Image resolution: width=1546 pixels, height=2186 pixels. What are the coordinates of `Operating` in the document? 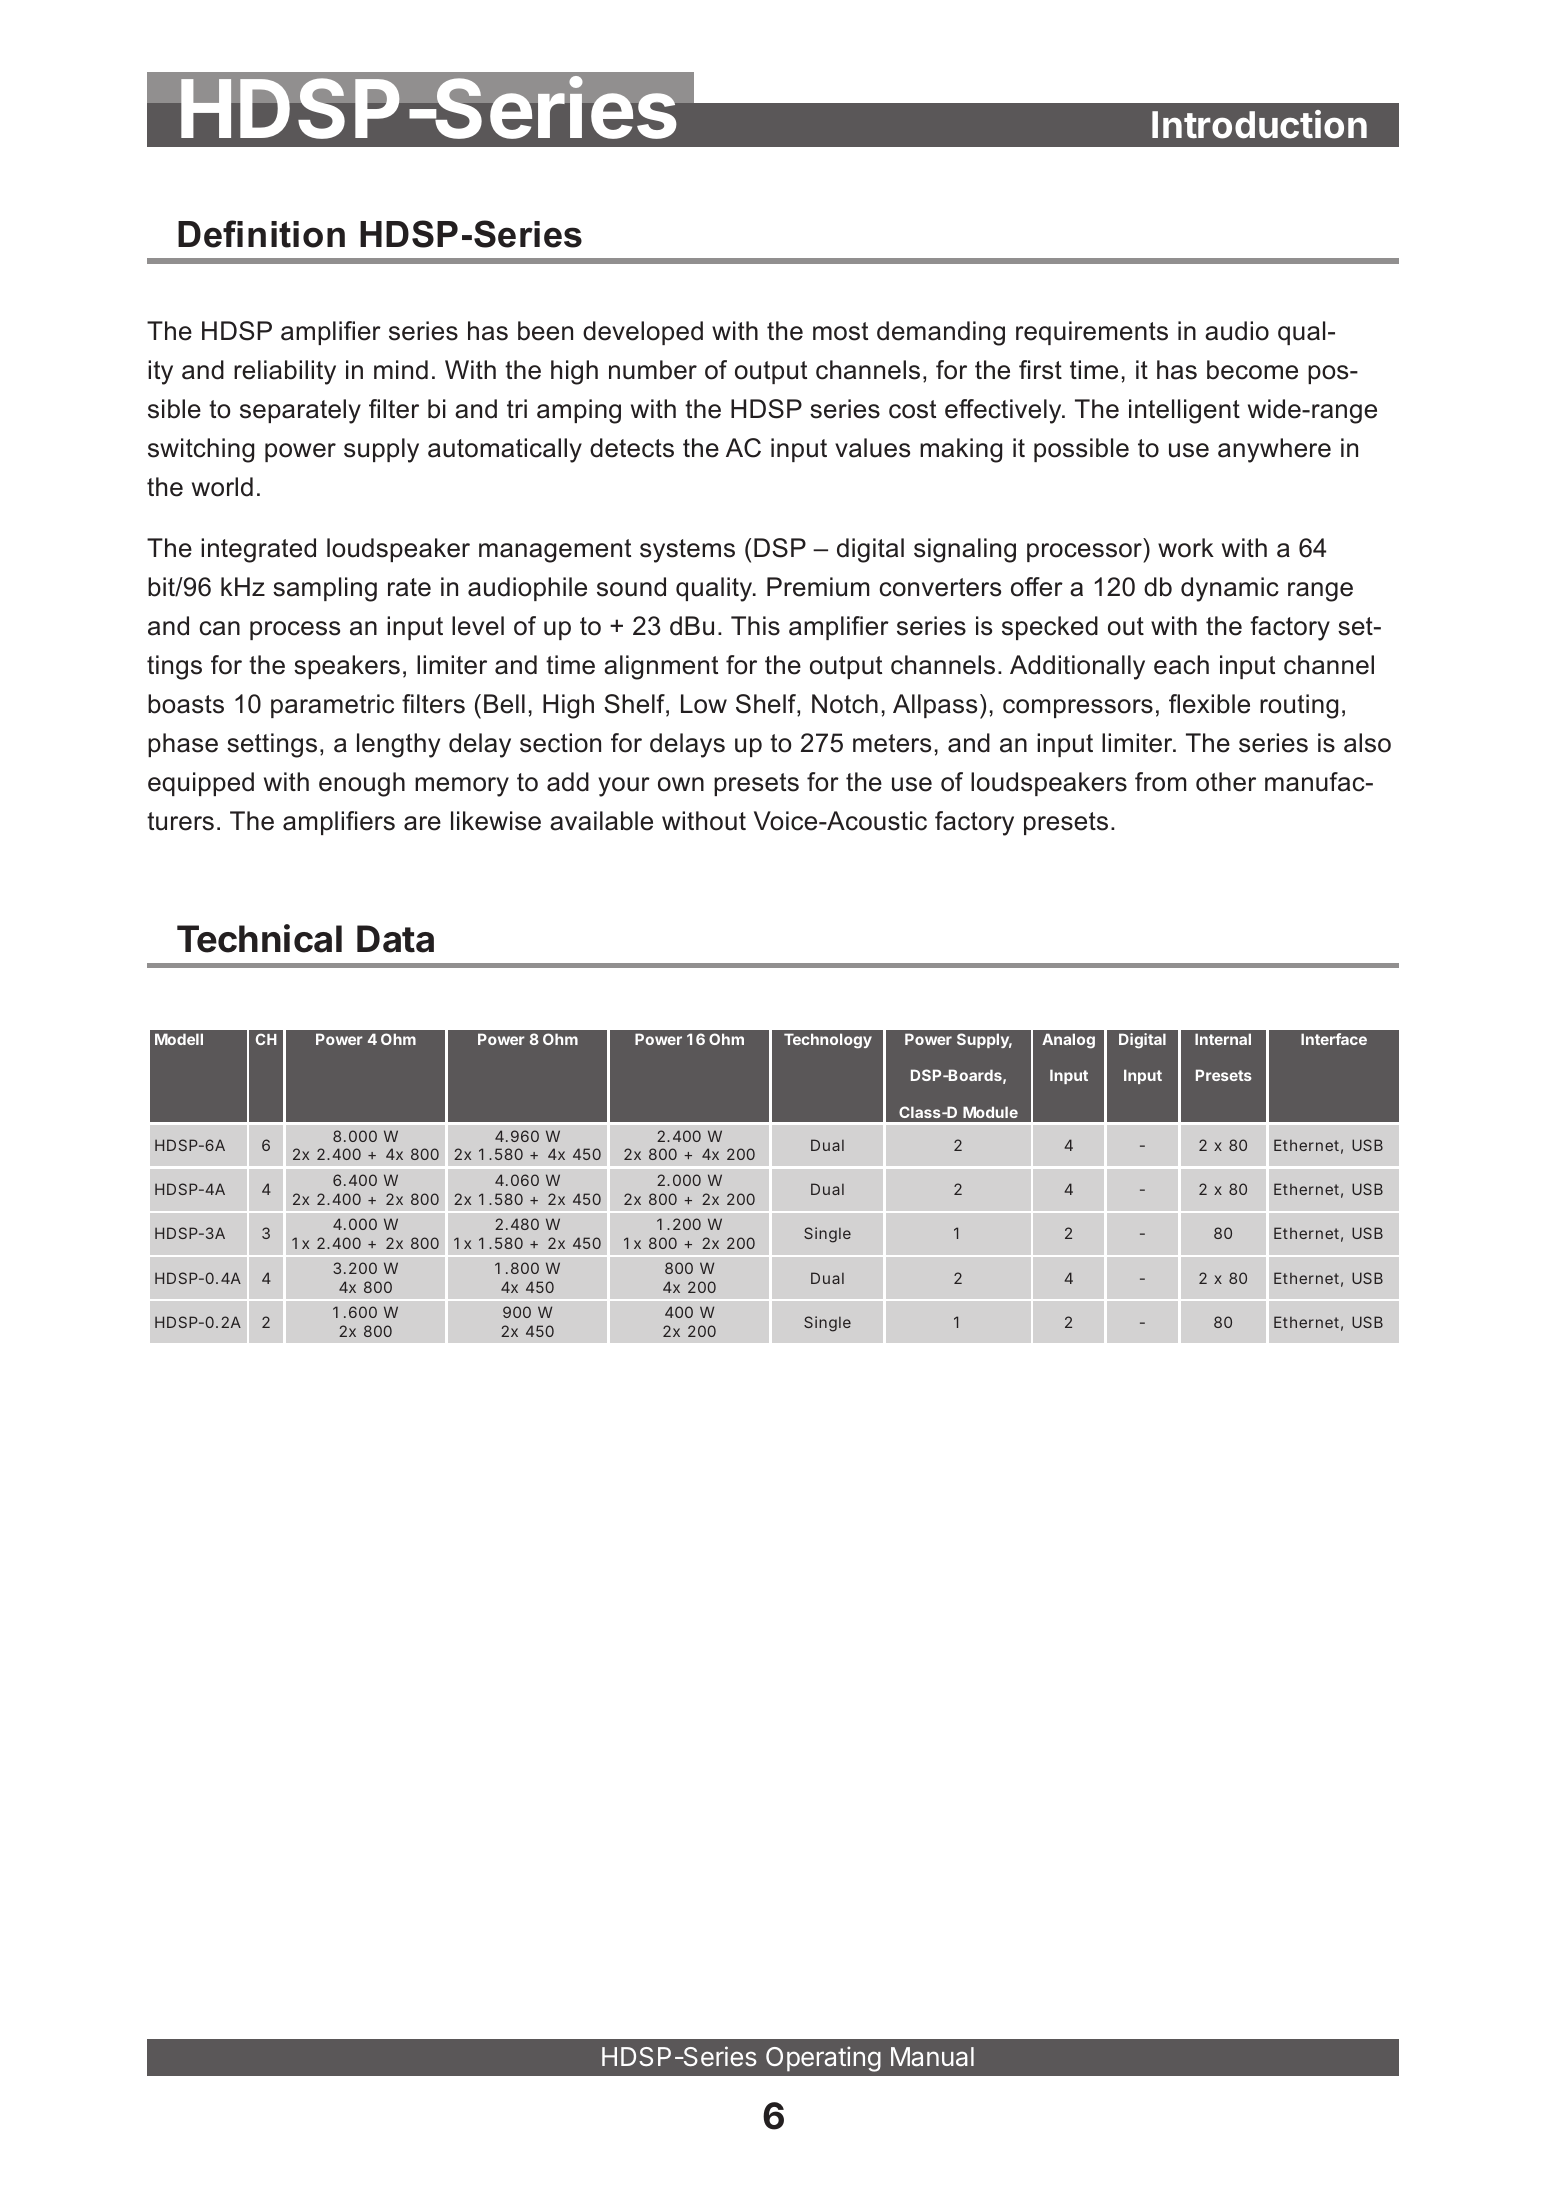 It's located at (823, 2059).
